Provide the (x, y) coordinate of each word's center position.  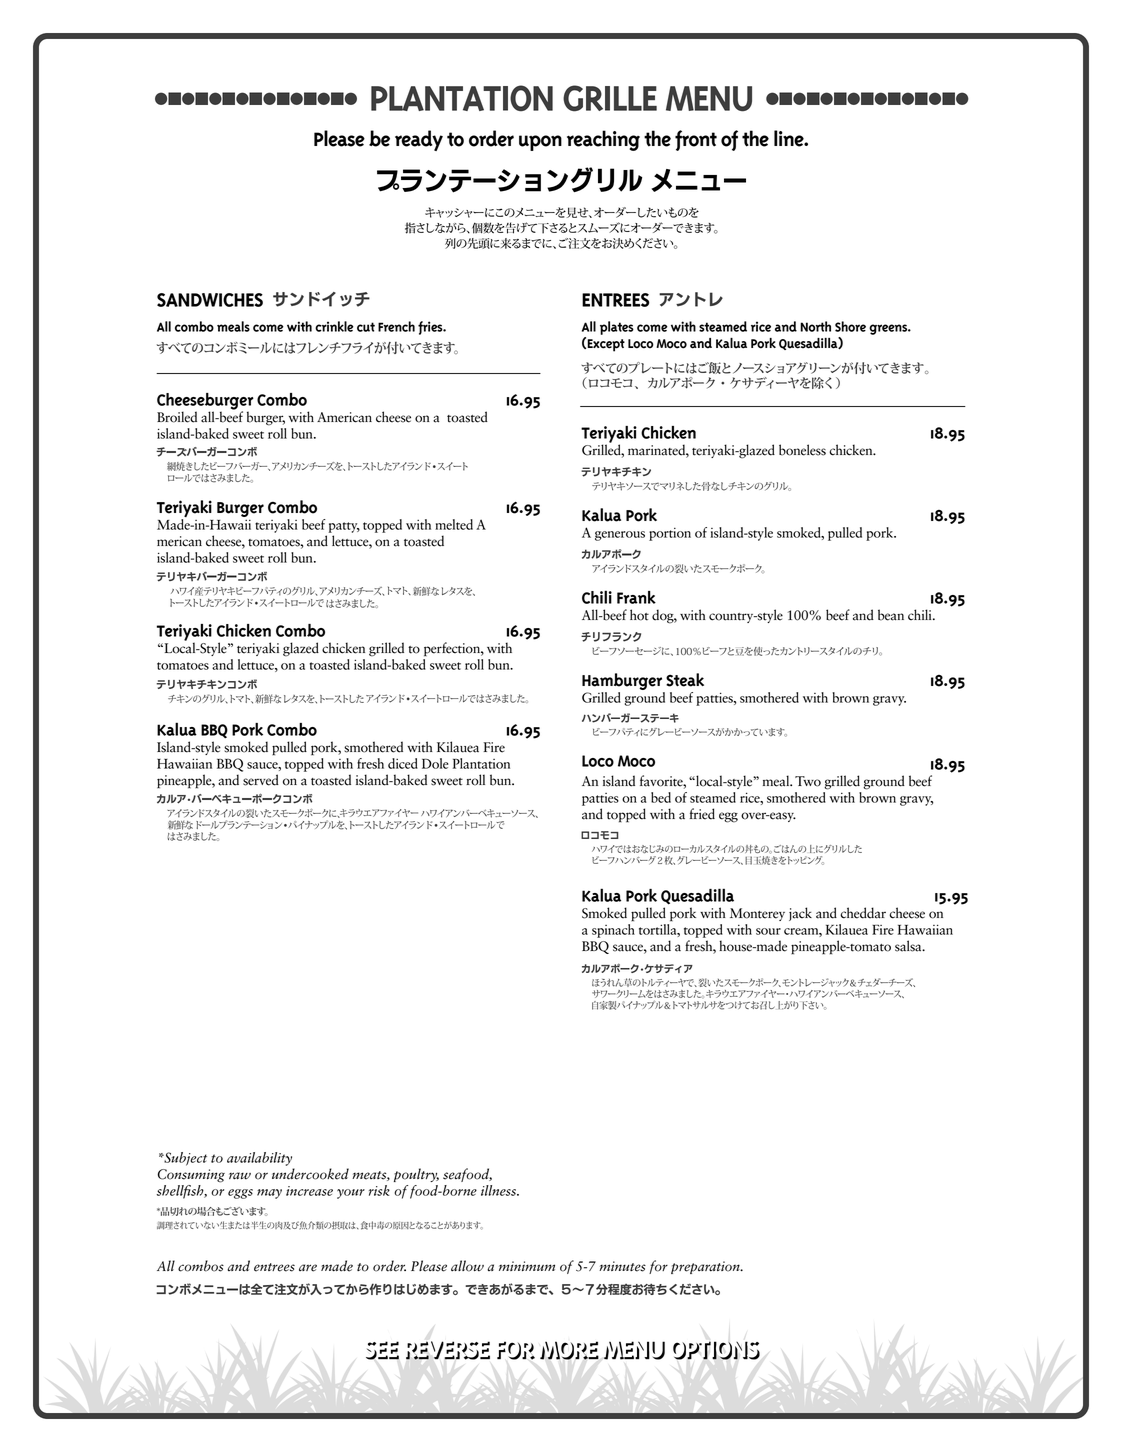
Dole (435, 763)
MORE (569, 1350)
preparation (706, 1267)
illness (499, 1190)
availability (259, 1159)
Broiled (177, 417)
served (261, 780)
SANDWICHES (210, 300)
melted (454, 524)
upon (540, 143)
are (308, 1268)
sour (768, 931)
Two (808, 781)
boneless (802, 450)
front (696, 140)
